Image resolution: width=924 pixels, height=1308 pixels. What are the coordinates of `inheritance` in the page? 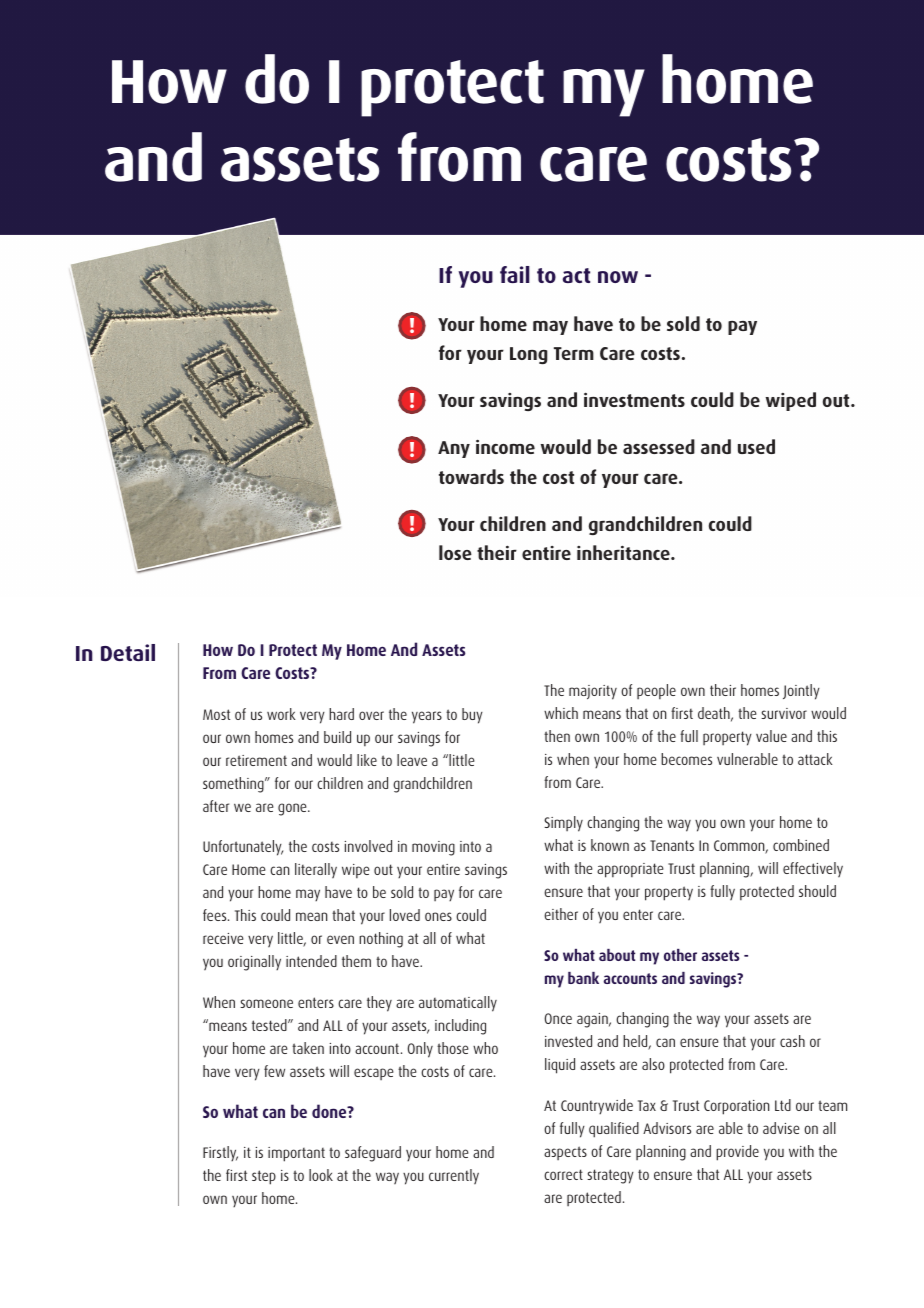 It's located at (624, 552).
